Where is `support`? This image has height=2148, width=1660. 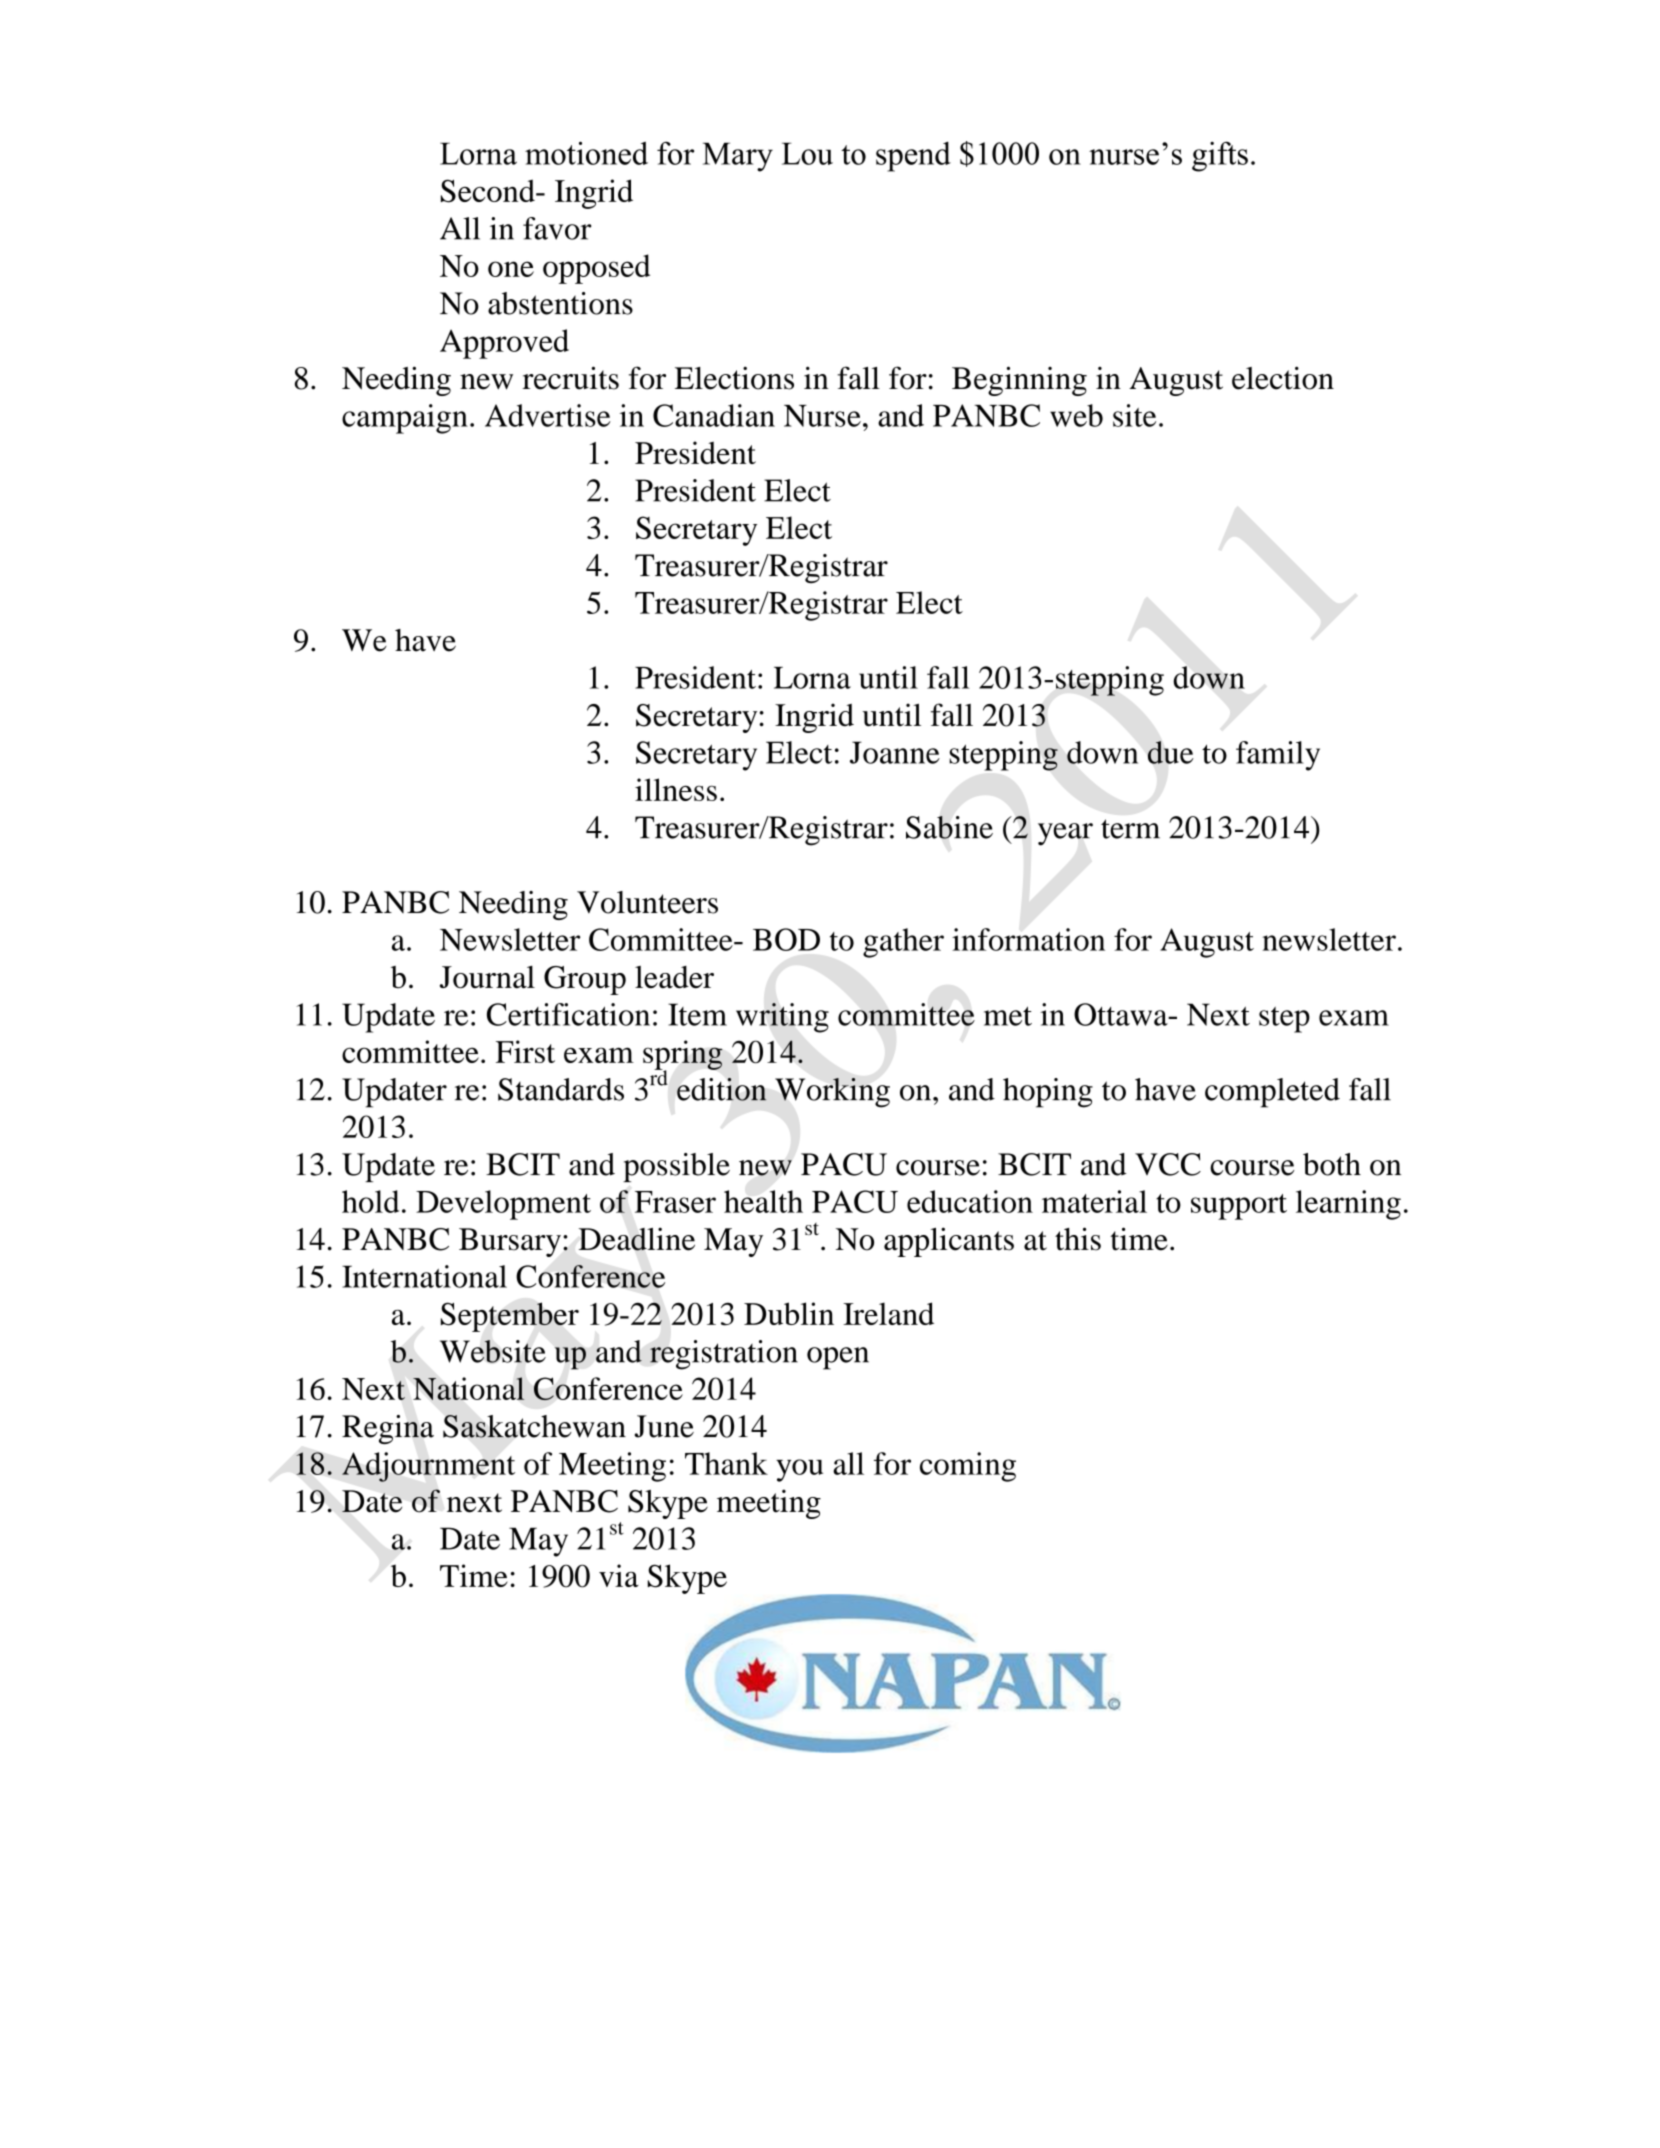
support is located at coordinates (1239, 1207).
